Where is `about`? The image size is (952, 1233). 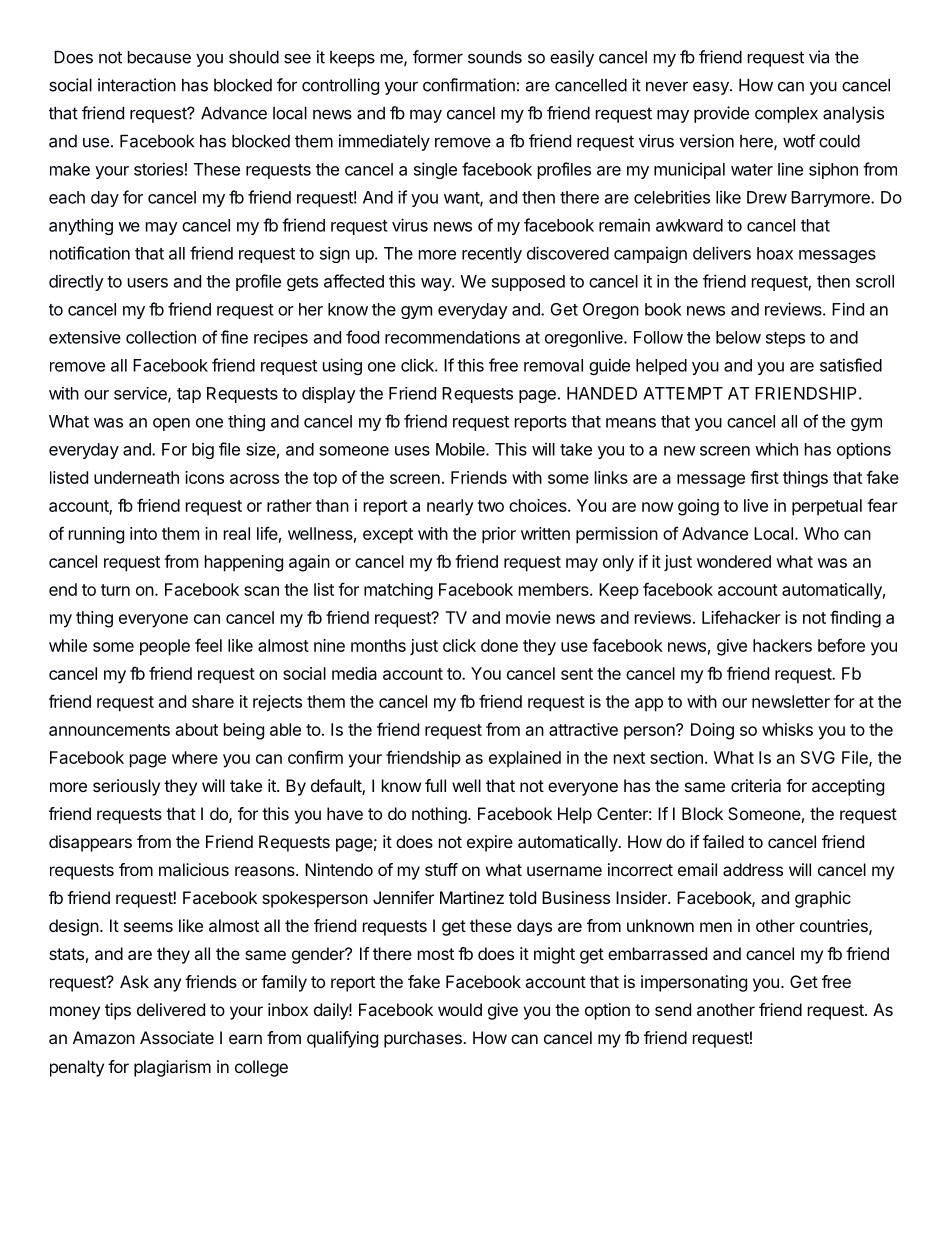 about is located at coordinates (197, 729).
